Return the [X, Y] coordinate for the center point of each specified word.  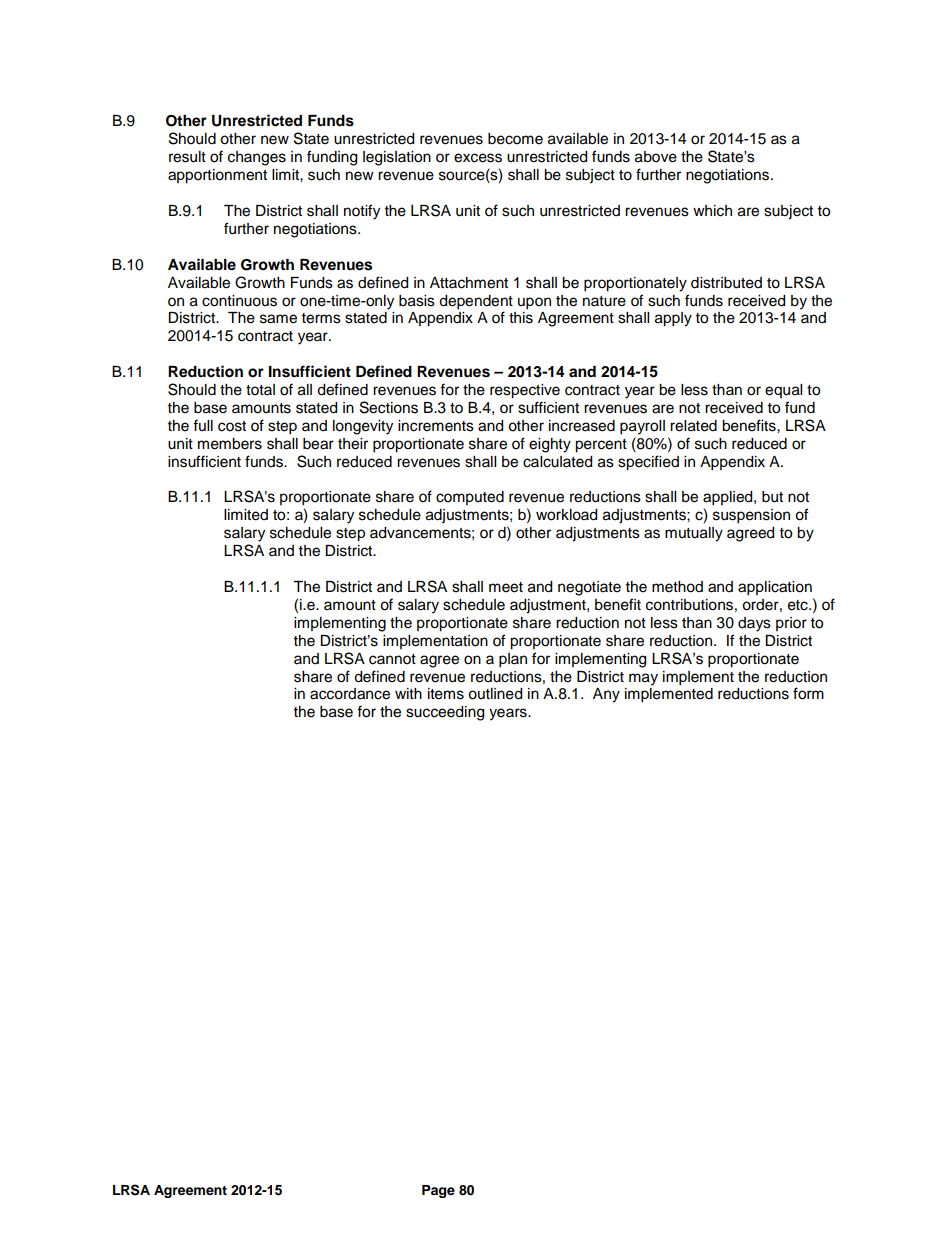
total [260, 390]
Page [438, 1191]
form [808, 693]
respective [525, 391]
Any [606, 695]
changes [257, 158]
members [230, 444]
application [775, 588]
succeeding [445, 713]
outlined [495, 694]
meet [506, 587]
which [712, 211]
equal [783, 391]
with [408, 693]
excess [478, 158]
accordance [350, 694]
